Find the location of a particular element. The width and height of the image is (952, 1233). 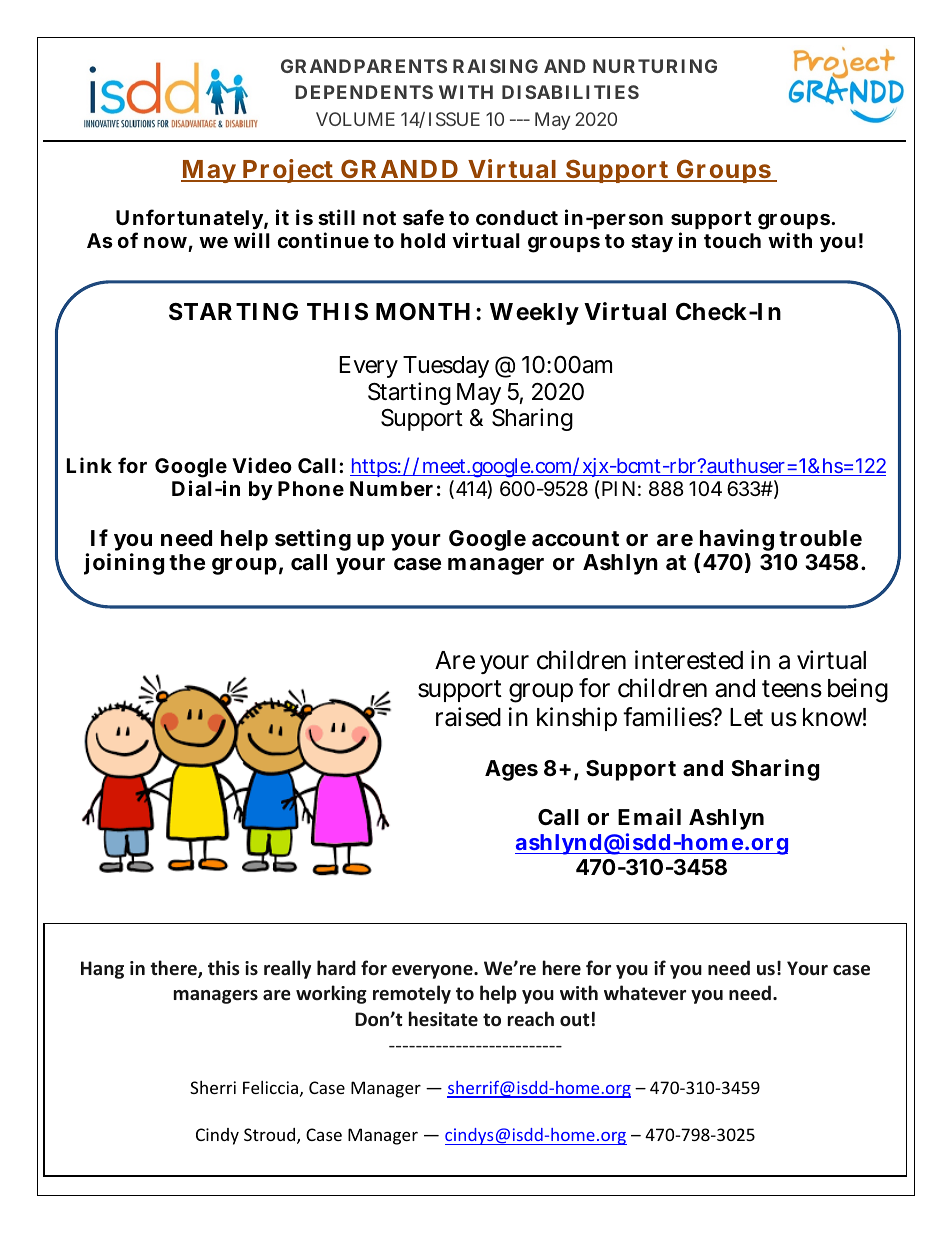

RAISING is located at coordinates (495, 66).
